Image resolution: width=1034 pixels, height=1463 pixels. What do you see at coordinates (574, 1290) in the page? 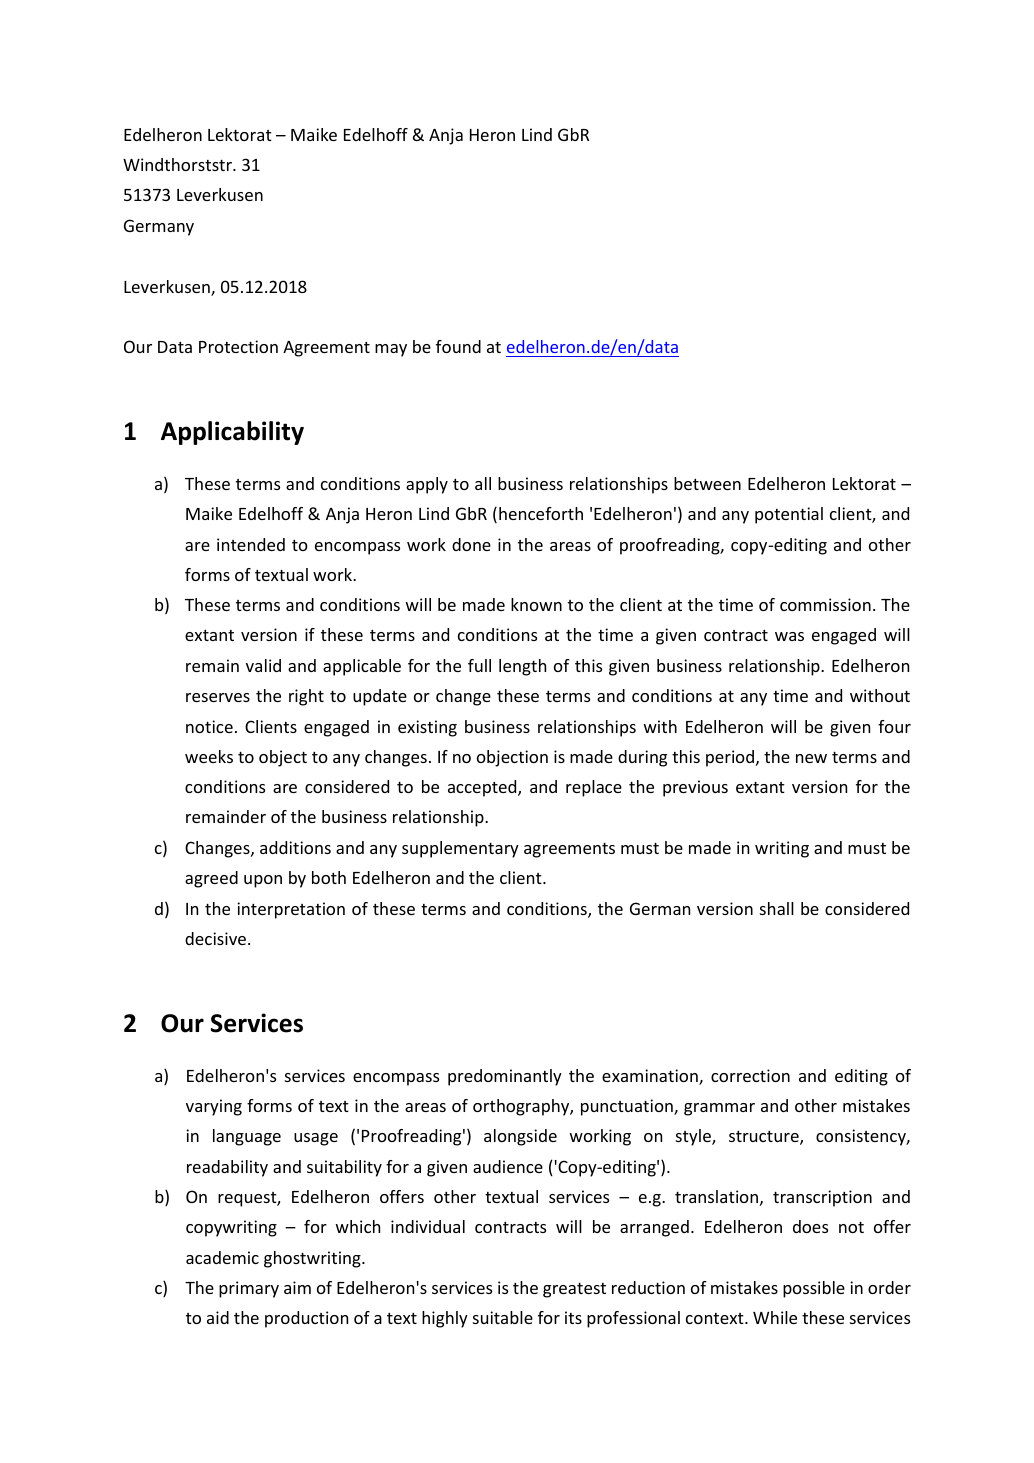
I see `greatest` at bounding box center [574, 1290].
